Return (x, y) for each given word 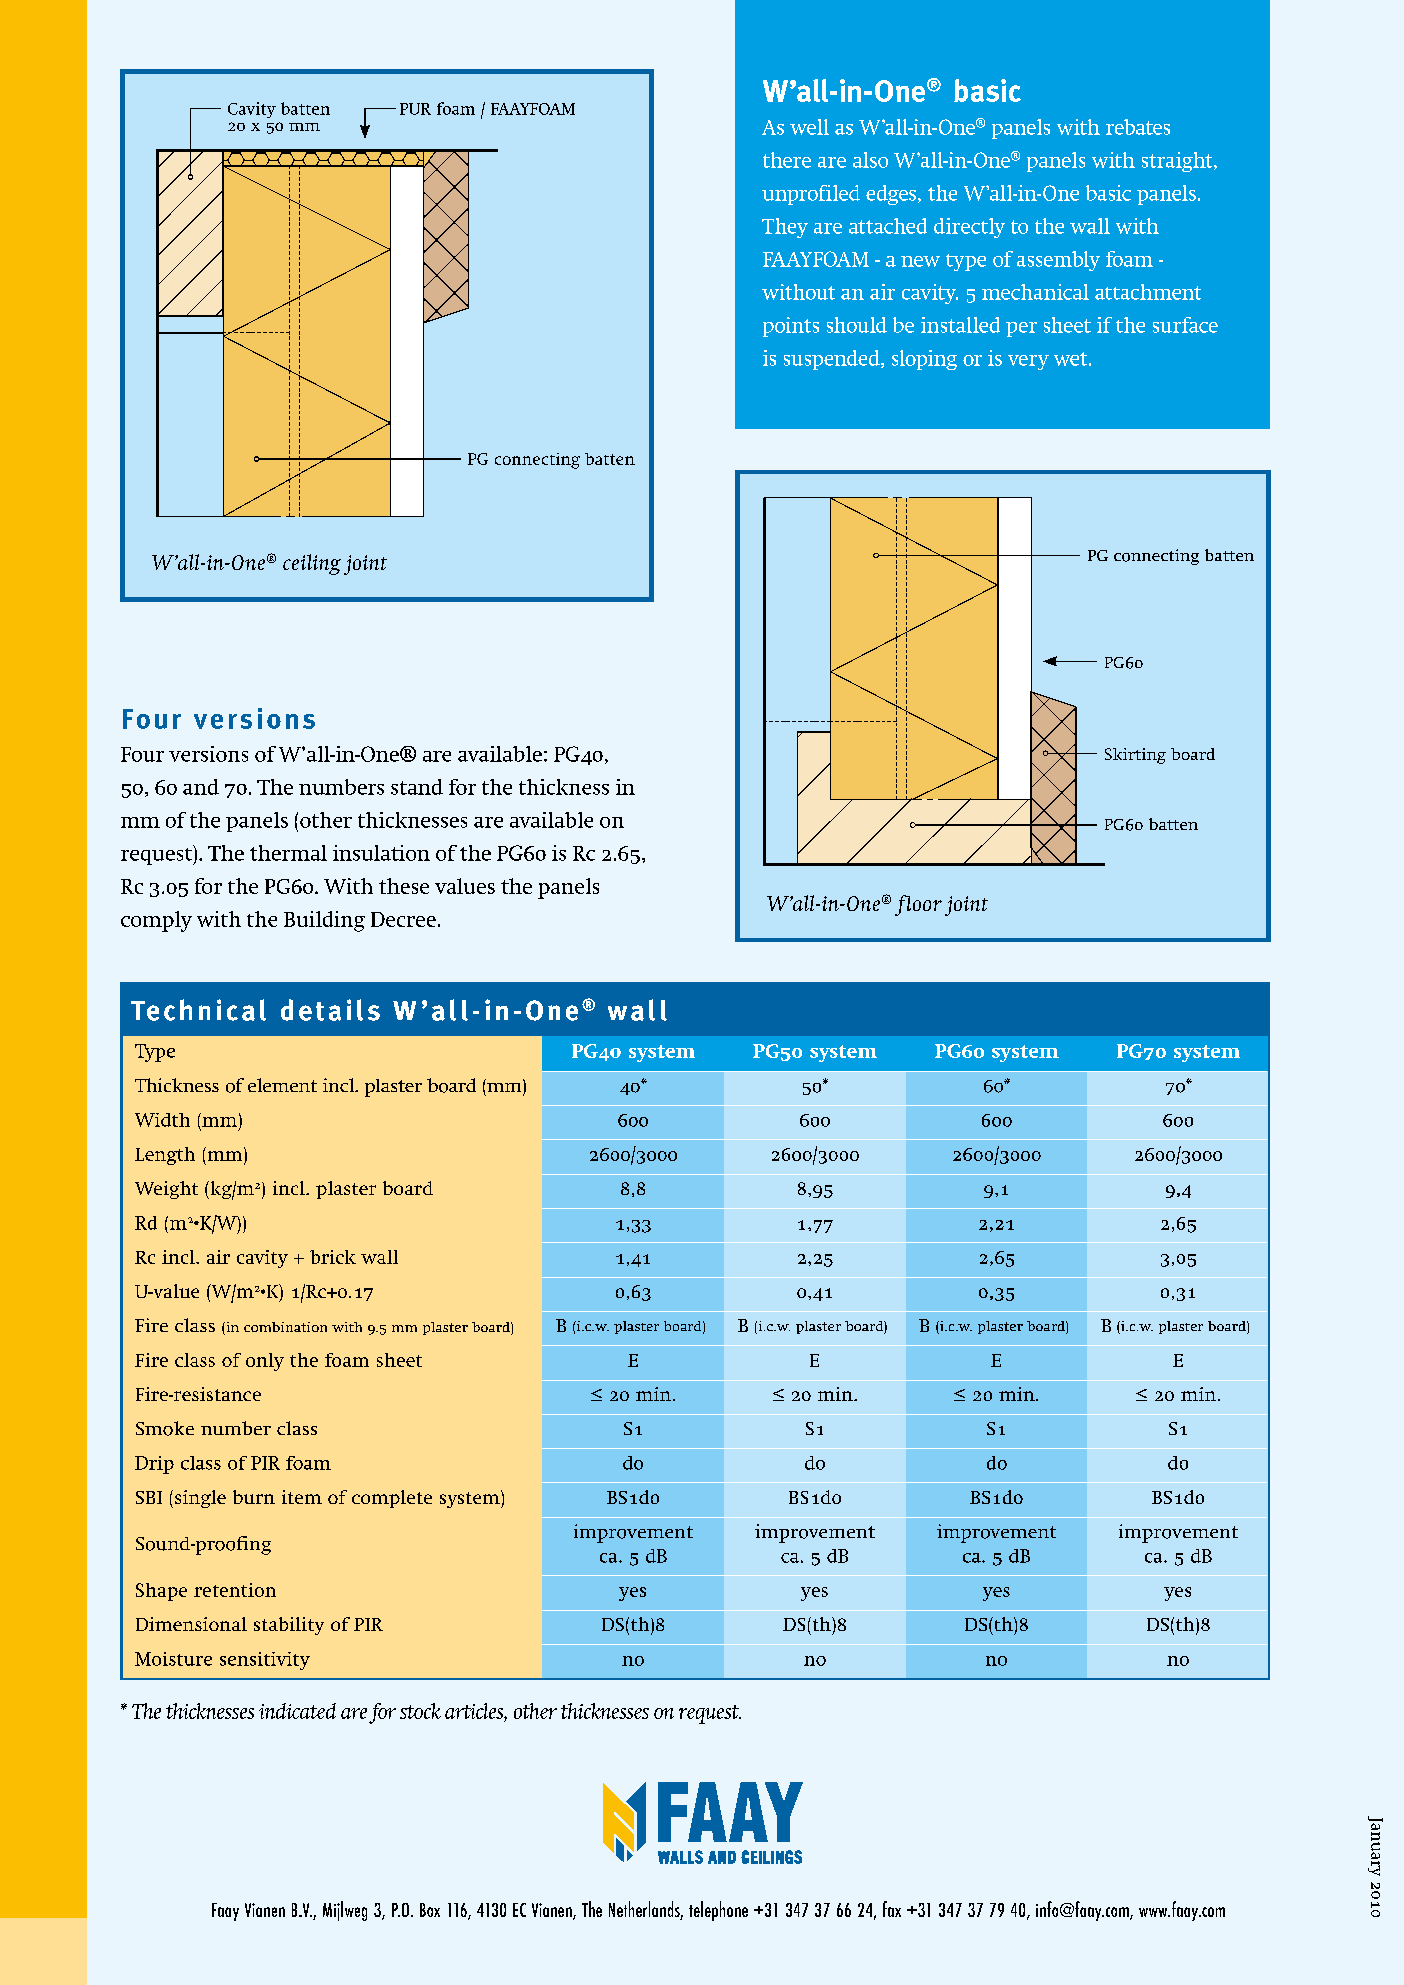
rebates (1138, 127)
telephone (718, 1911)
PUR (415, 109)
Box (430, 1910)
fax (892, 1909)
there (787, 160)
